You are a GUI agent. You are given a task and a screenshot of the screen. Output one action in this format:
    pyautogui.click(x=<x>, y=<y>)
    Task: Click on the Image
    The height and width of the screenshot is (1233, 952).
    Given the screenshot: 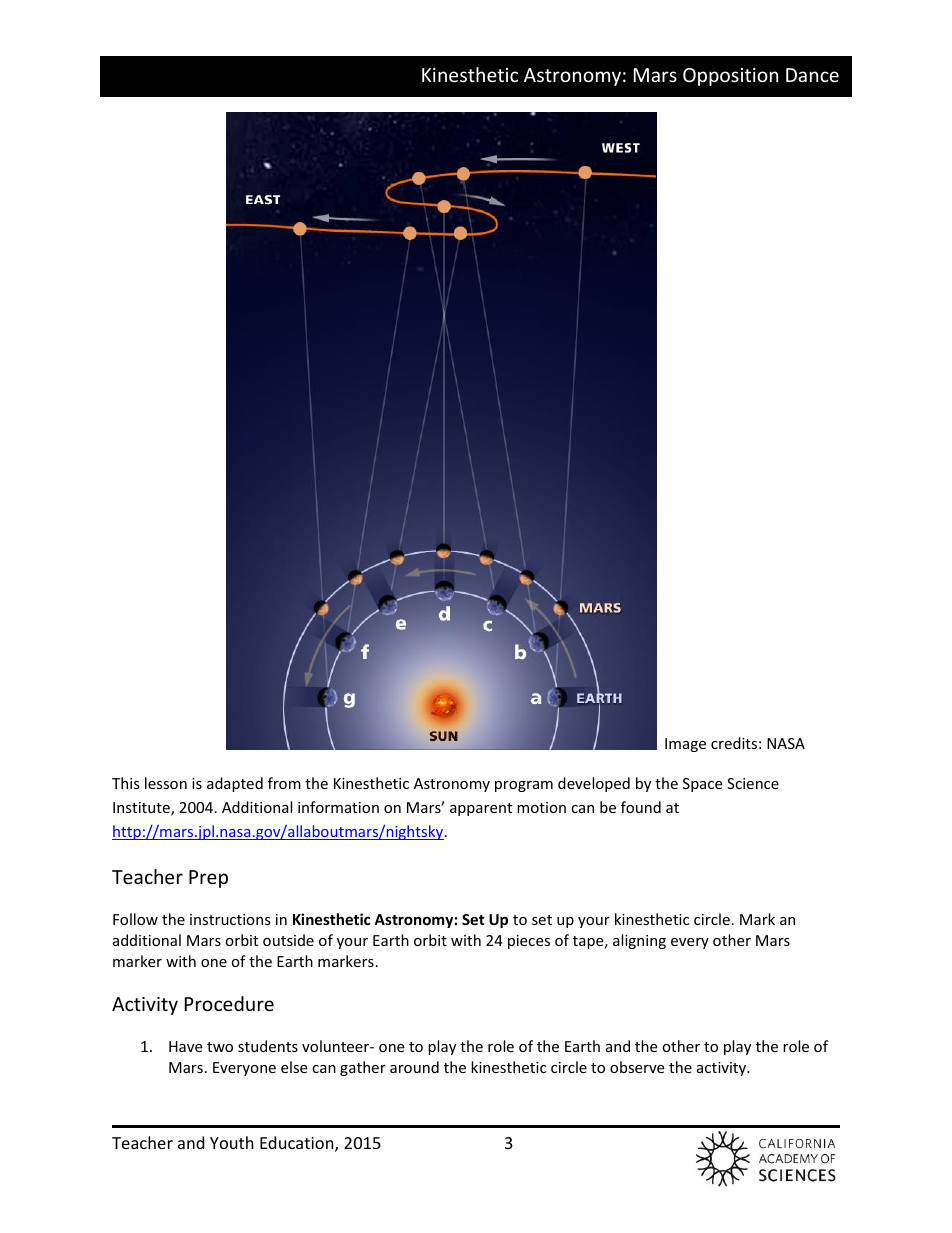 What is the action you would take?
    pyautogui.click(x=685, y=745)
